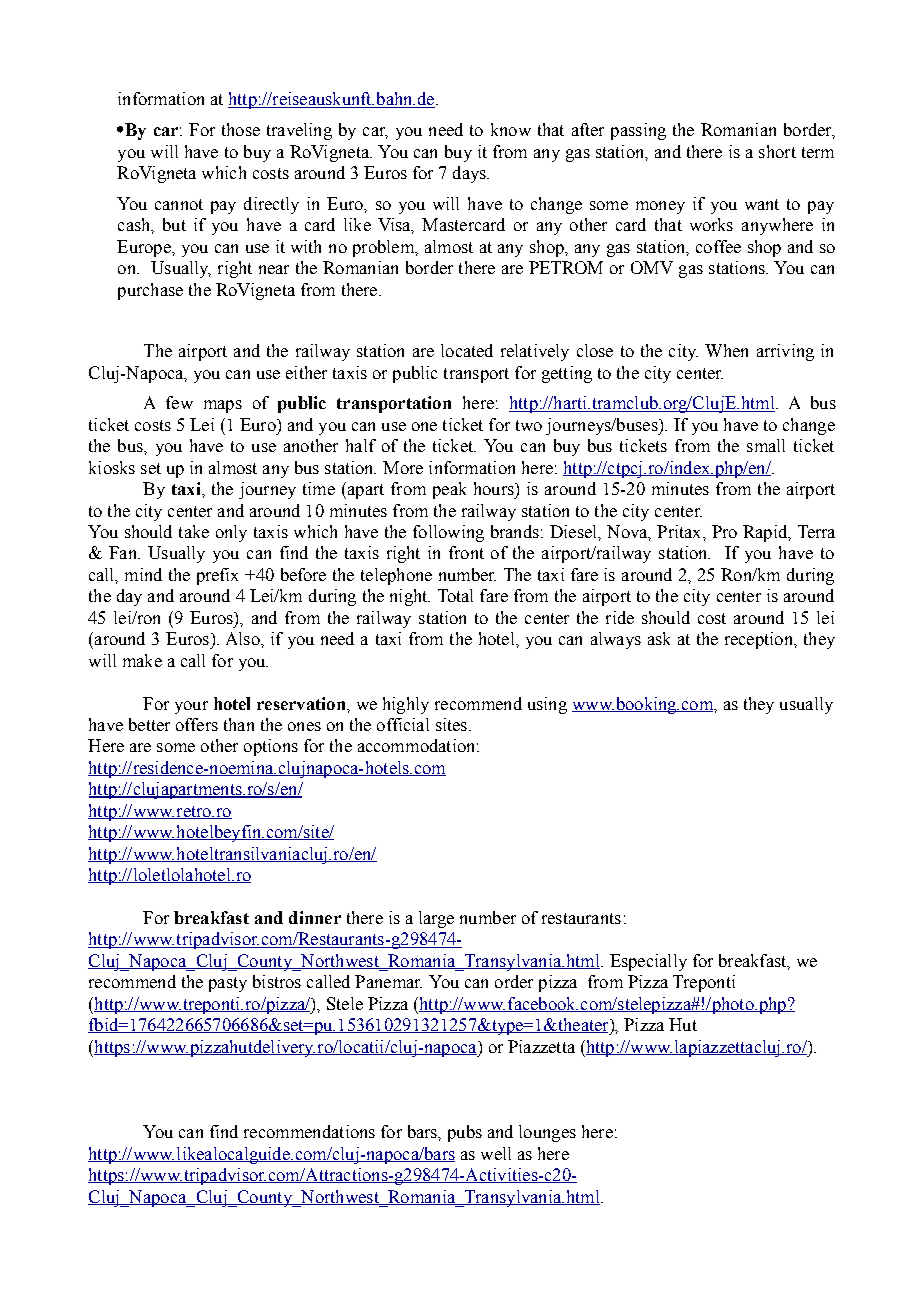 The width and height of the screenshot is (924, 1308). What do you see at coordinates (777, 151) in the screenshot?
I see `short` at bounding box center [777, 151].
